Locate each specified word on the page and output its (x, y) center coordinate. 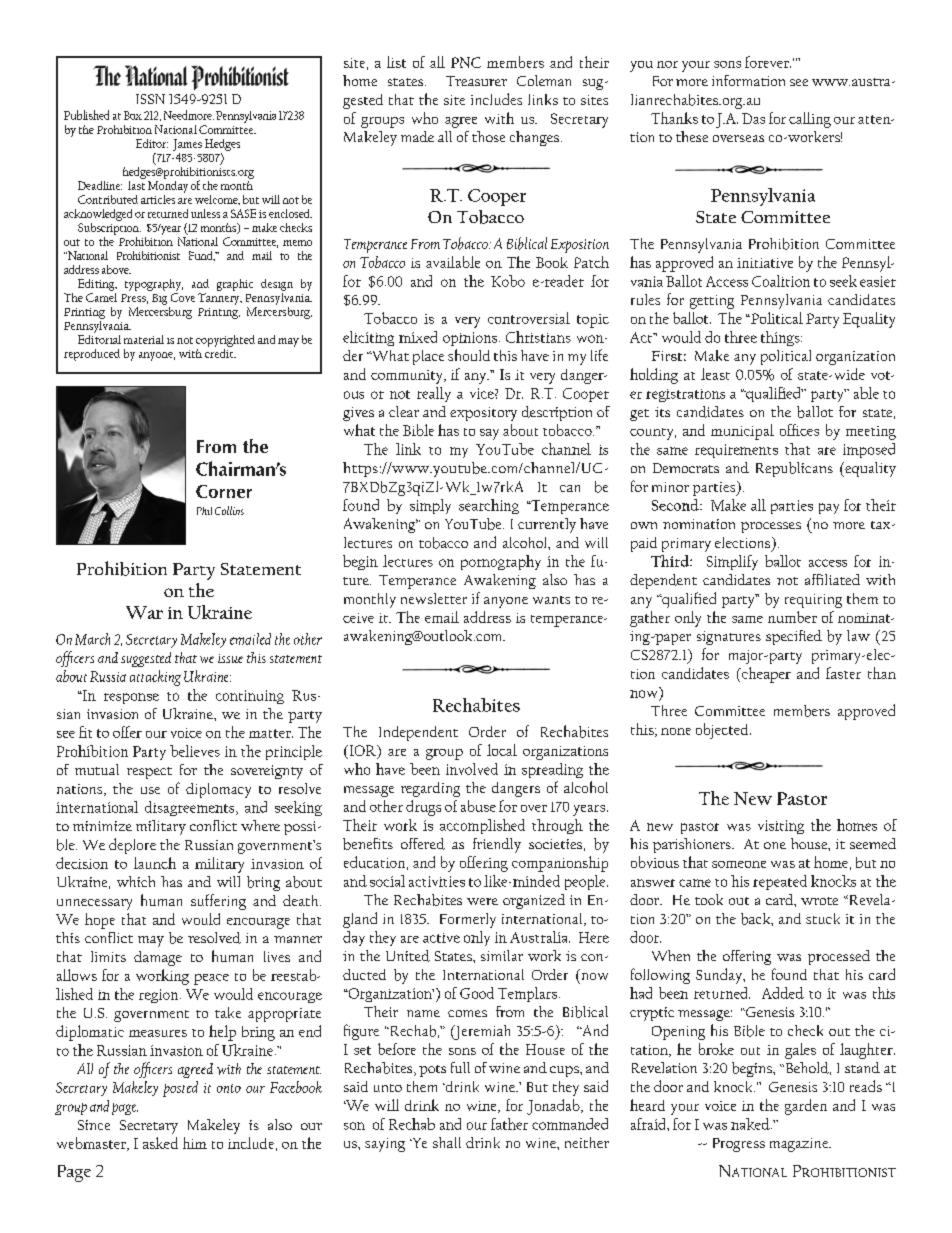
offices (799, 430)
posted (180, 1089)
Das (753, 118)
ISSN (150, 99)
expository (483, 414)
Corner (224, 491)
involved (472, 769)
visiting (781, 827)
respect (149, 773)
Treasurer (476, 81)
